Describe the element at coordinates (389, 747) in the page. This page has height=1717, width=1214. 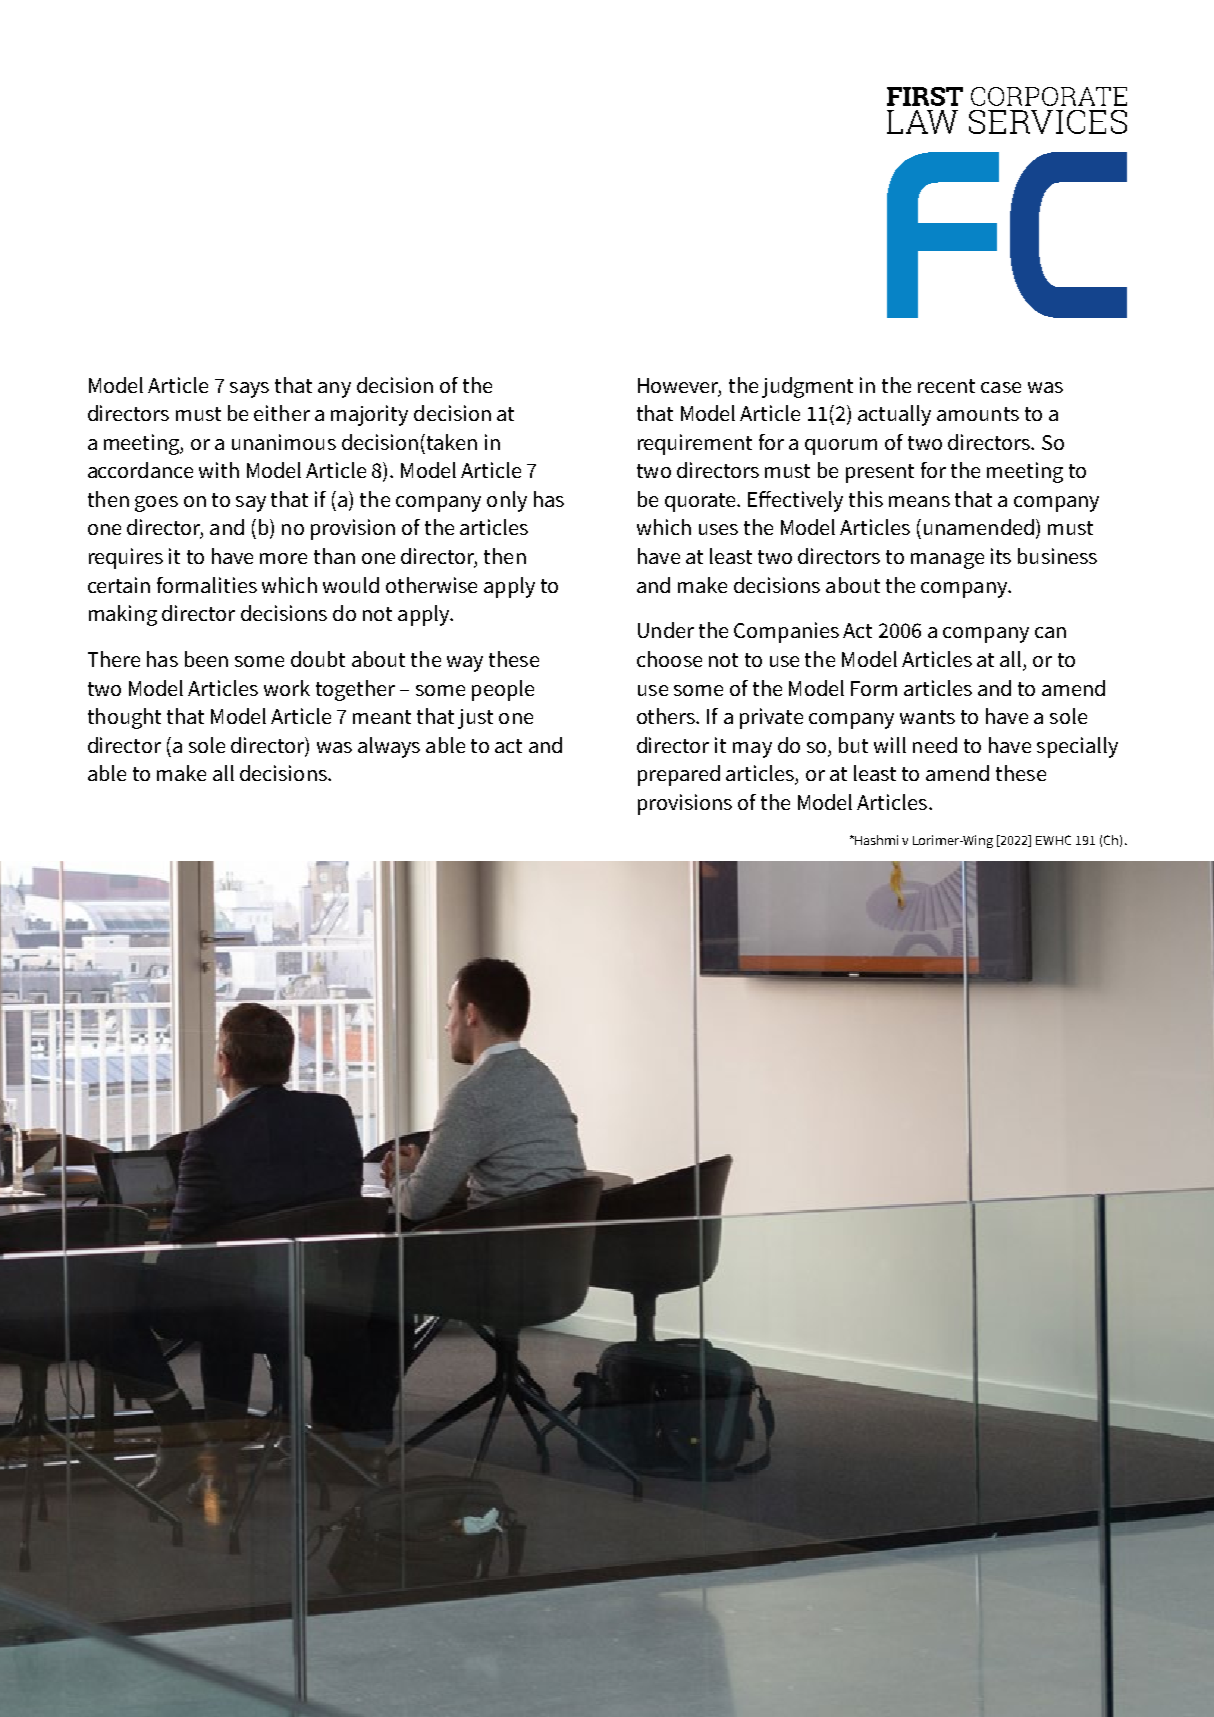
I see `always` at that location.
